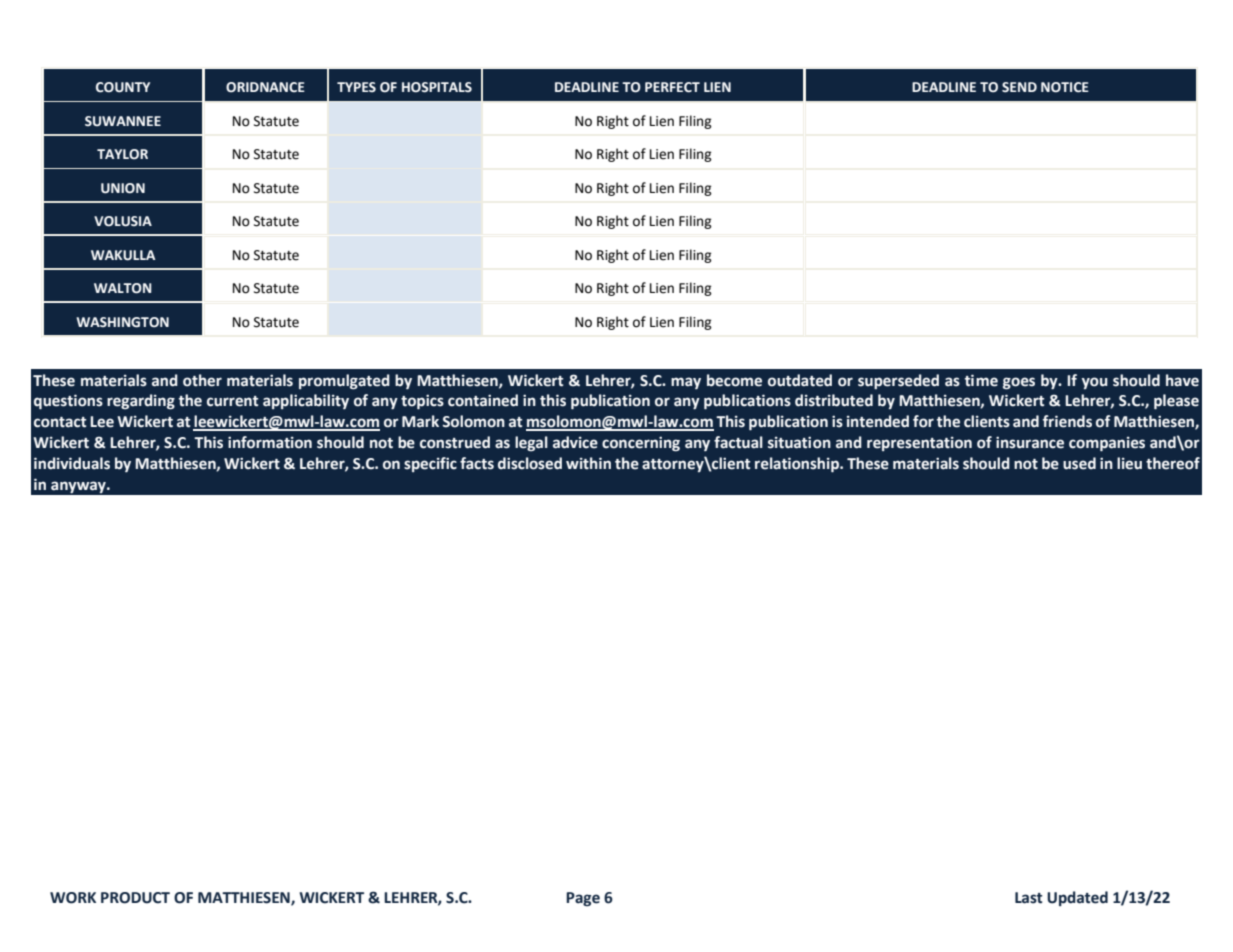  Describe the element at coordinates (686, 383) in the page. I see `may` at that location.
